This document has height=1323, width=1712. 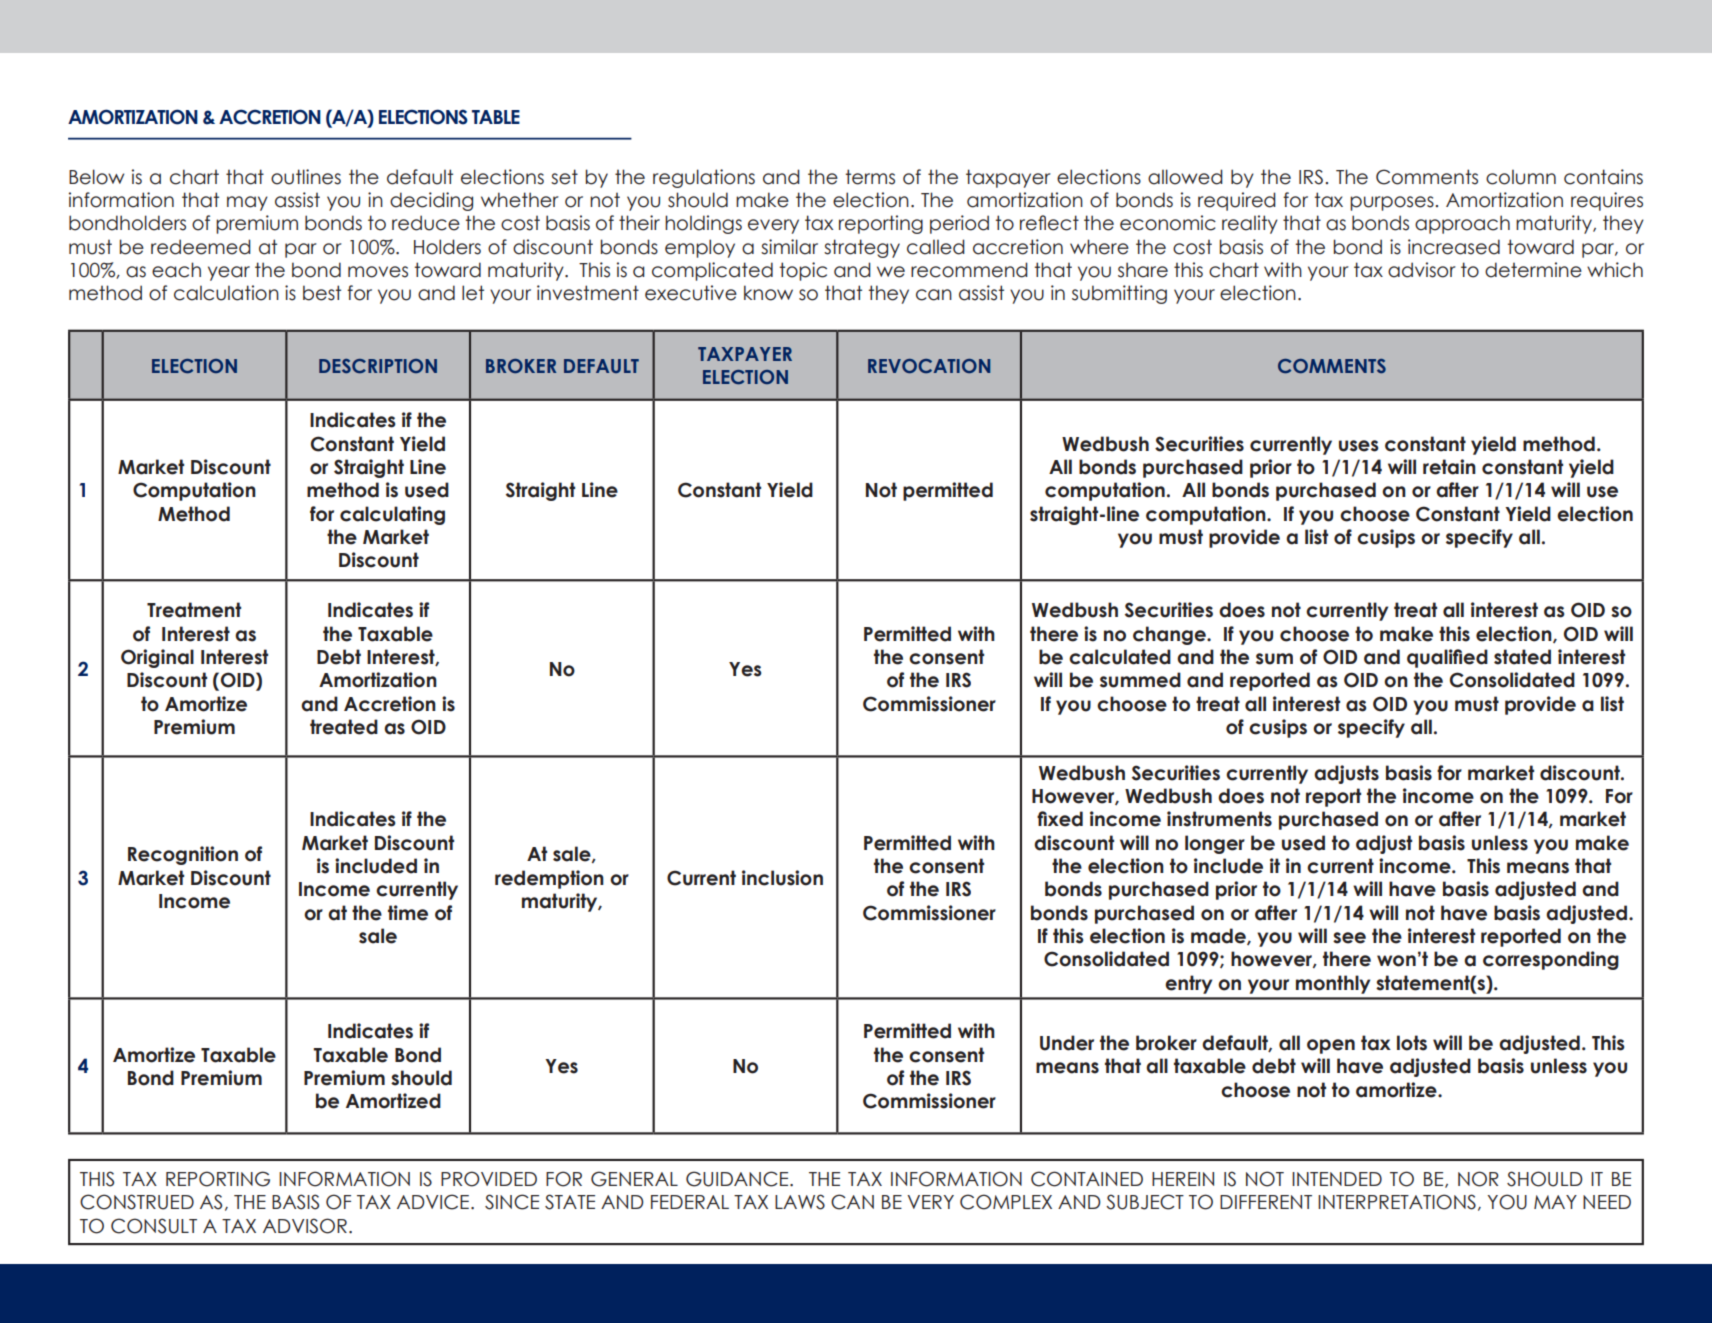 What do you see at coordinates (870, 177) in the document?
I see `terms` at bounding box center [870, 177].
